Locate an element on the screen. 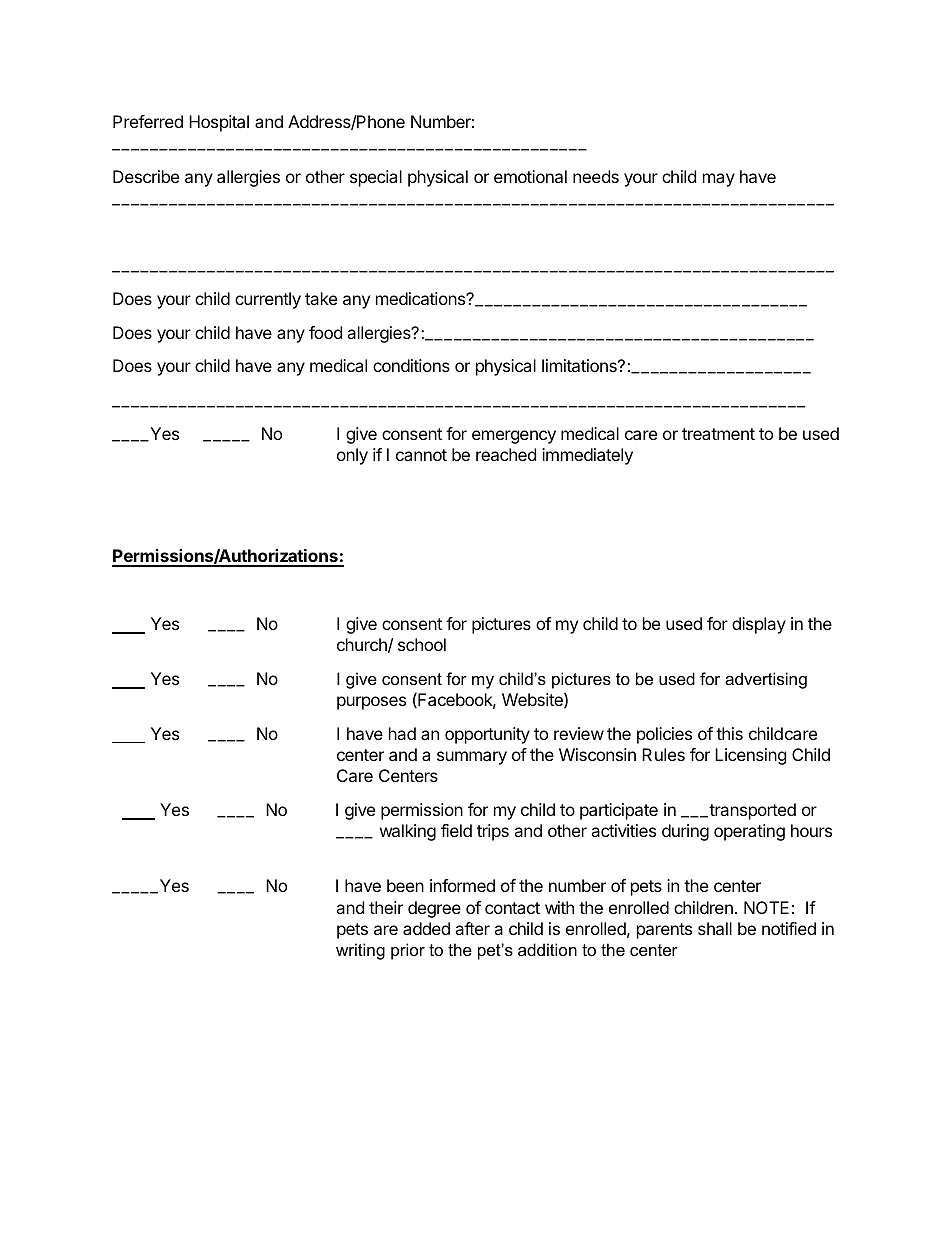 This screenshot has width=952, height=1233. emotional is located at coordinates (530, 176).
